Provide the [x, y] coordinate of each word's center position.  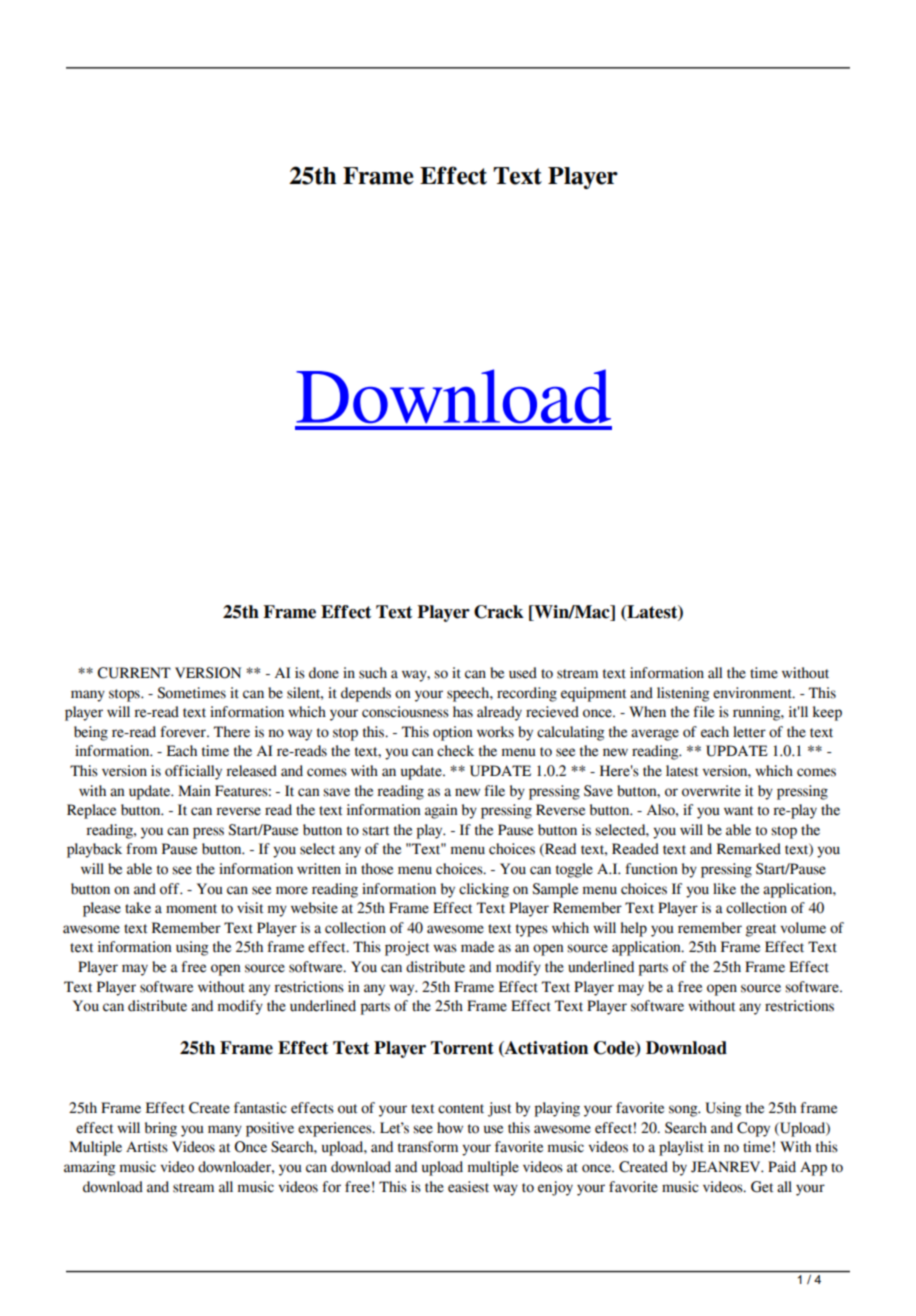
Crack [499, 612]
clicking [484, 890]
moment [191, 909]
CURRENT [134, 673]
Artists [147, 1147]
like [724, 889]
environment [753, 693]
